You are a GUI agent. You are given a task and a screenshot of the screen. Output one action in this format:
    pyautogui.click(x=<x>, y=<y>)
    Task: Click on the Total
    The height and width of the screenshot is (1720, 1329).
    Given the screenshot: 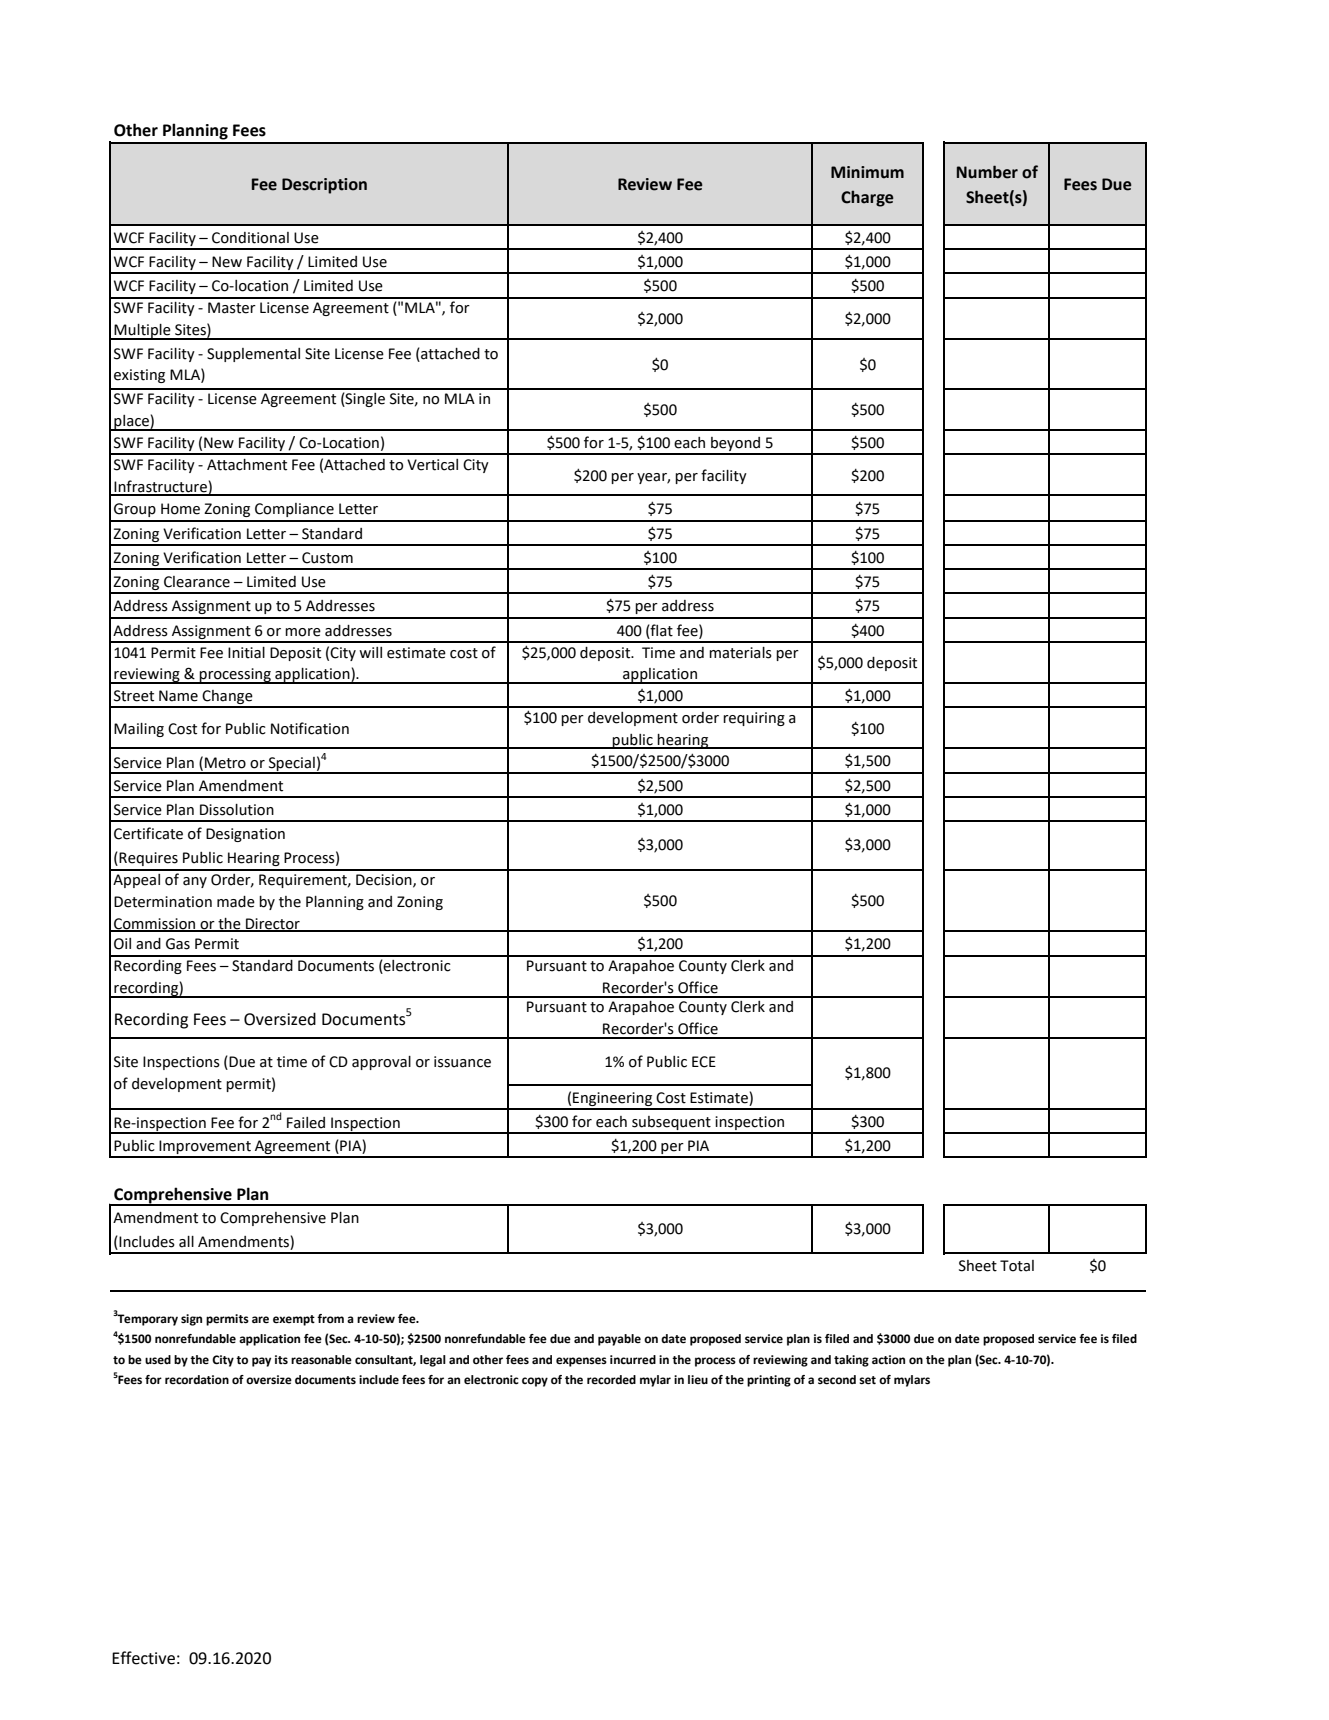 What is the action you would take?
    pyautogui.click(x=1017, y=1266)
